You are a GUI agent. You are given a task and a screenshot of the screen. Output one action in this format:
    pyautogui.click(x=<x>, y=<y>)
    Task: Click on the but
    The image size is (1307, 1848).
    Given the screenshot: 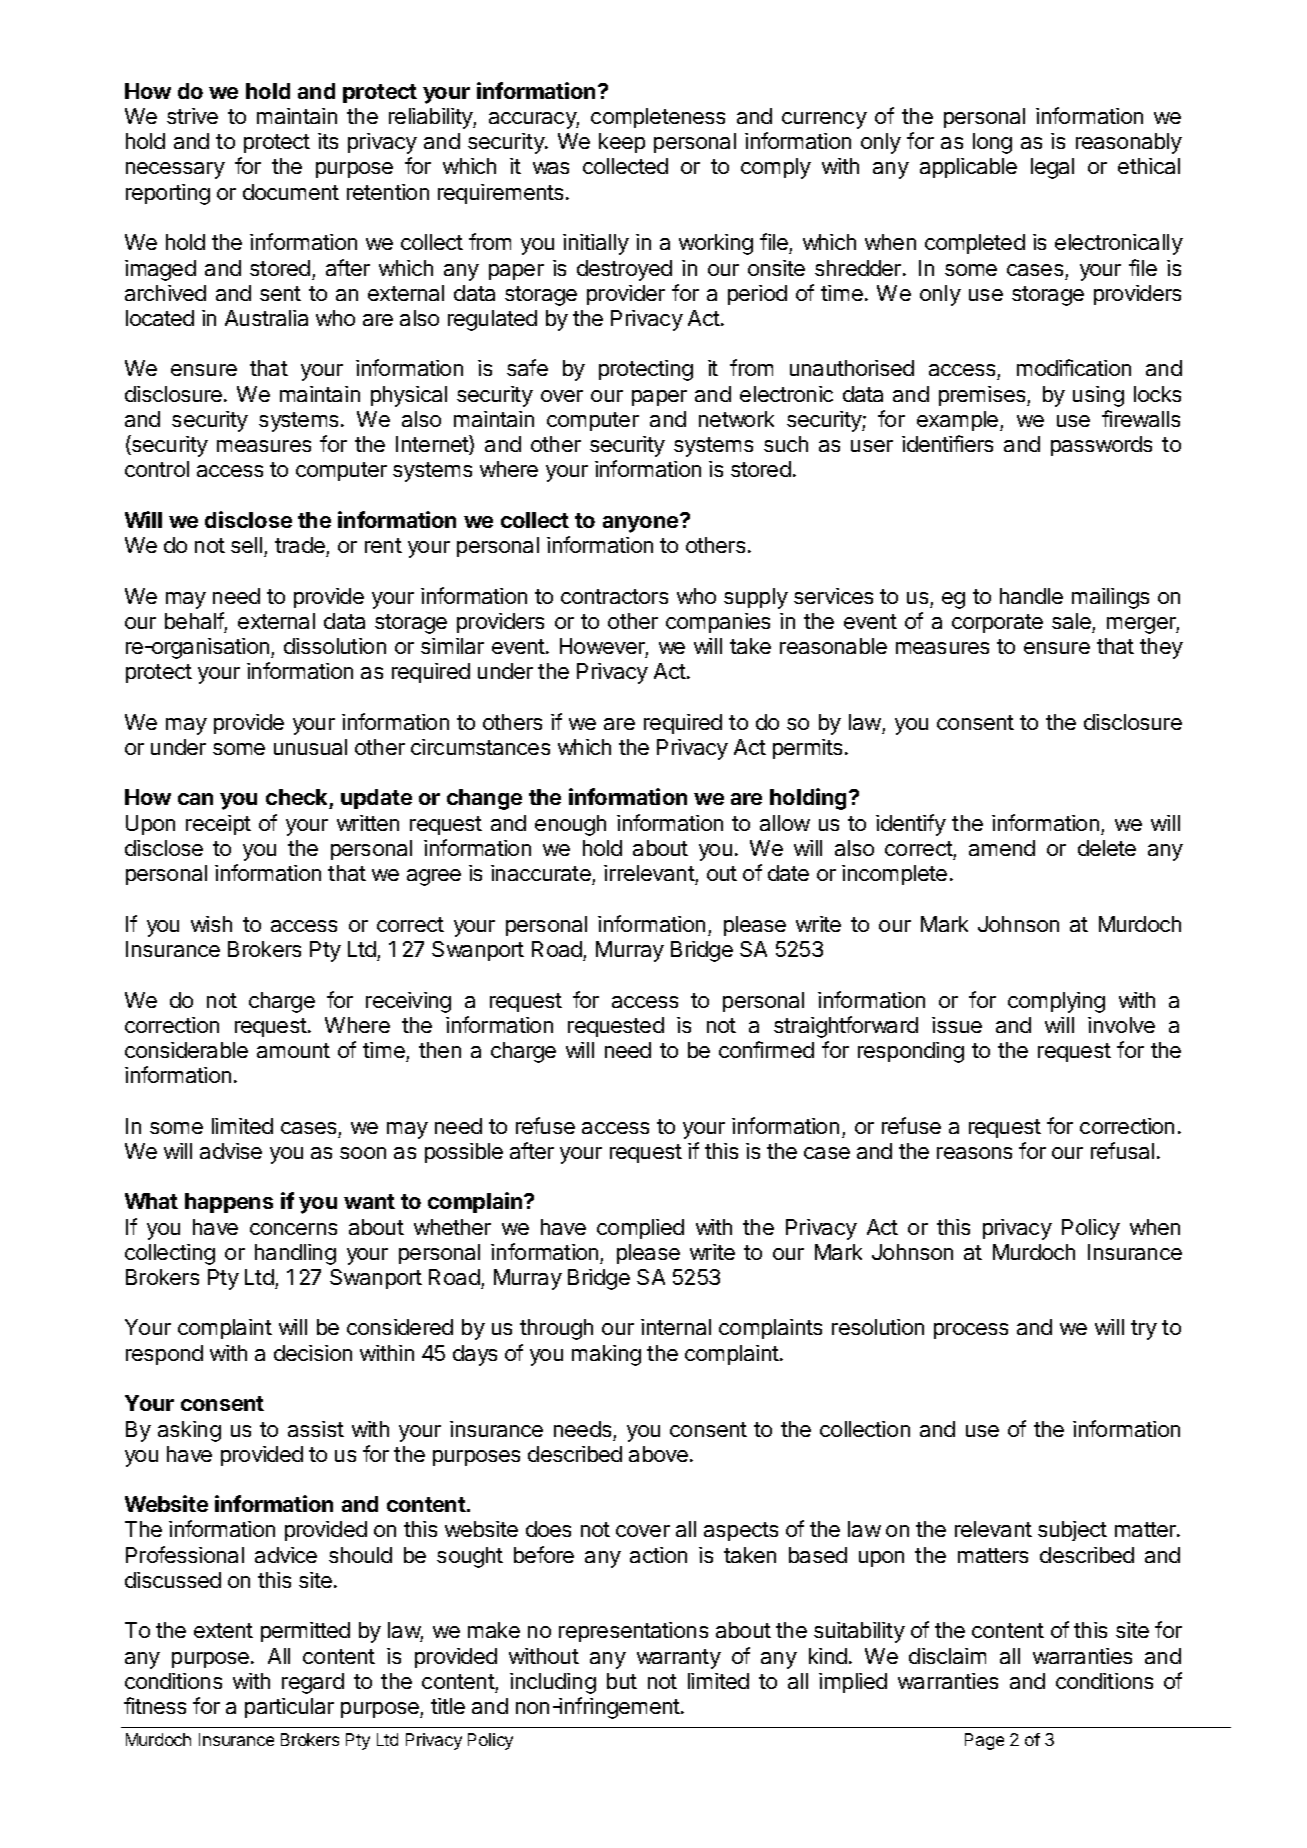 What is the action you would take?
    pyautogui.click(x=622, y=1681)
